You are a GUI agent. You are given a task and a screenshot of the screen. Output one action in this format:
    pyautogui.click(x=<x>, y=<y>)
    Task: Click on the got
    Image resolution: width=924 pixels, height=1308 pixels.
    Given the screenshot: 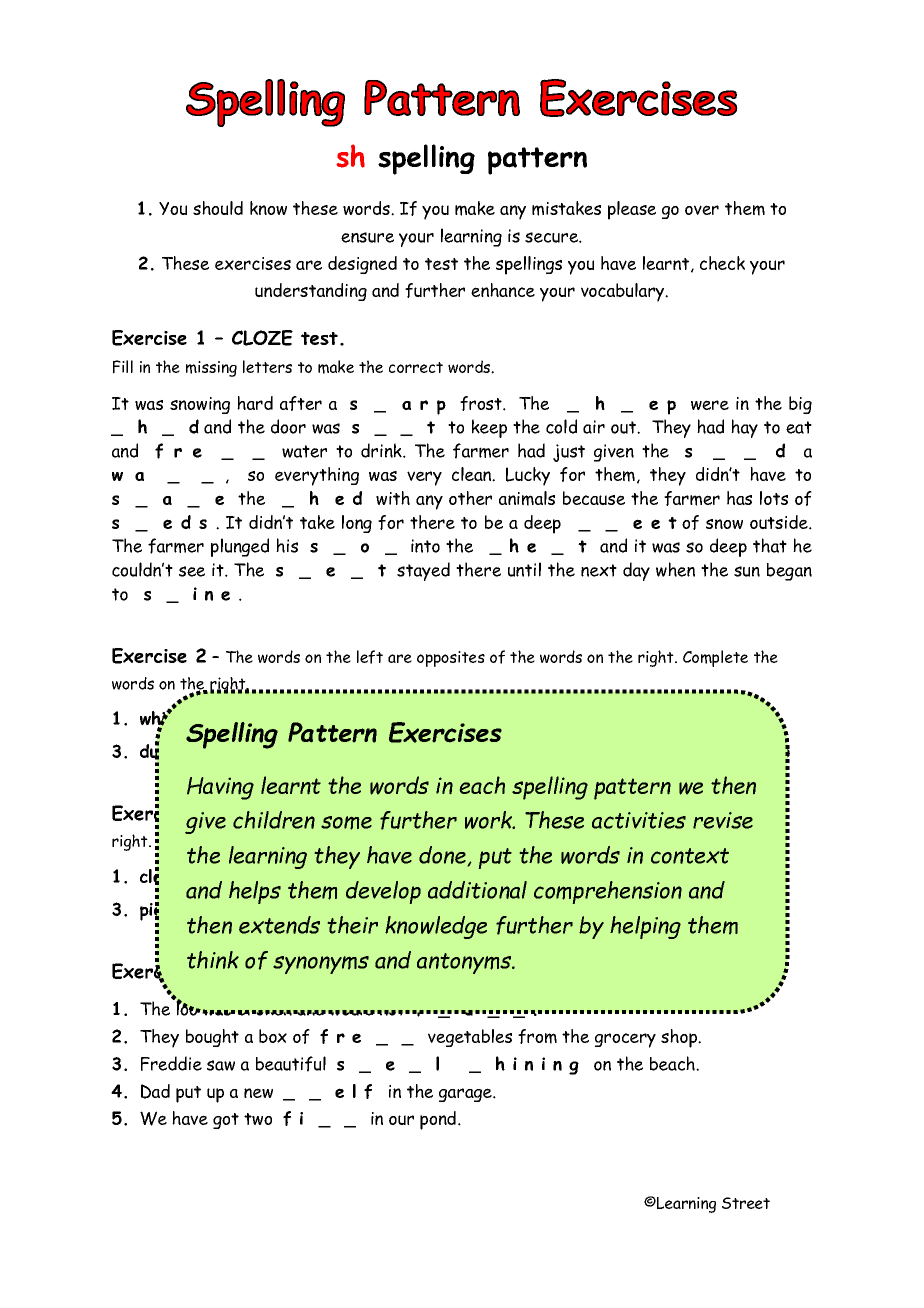 What is the action you would take?
    pyautogui.click(x=226, y=1121)
